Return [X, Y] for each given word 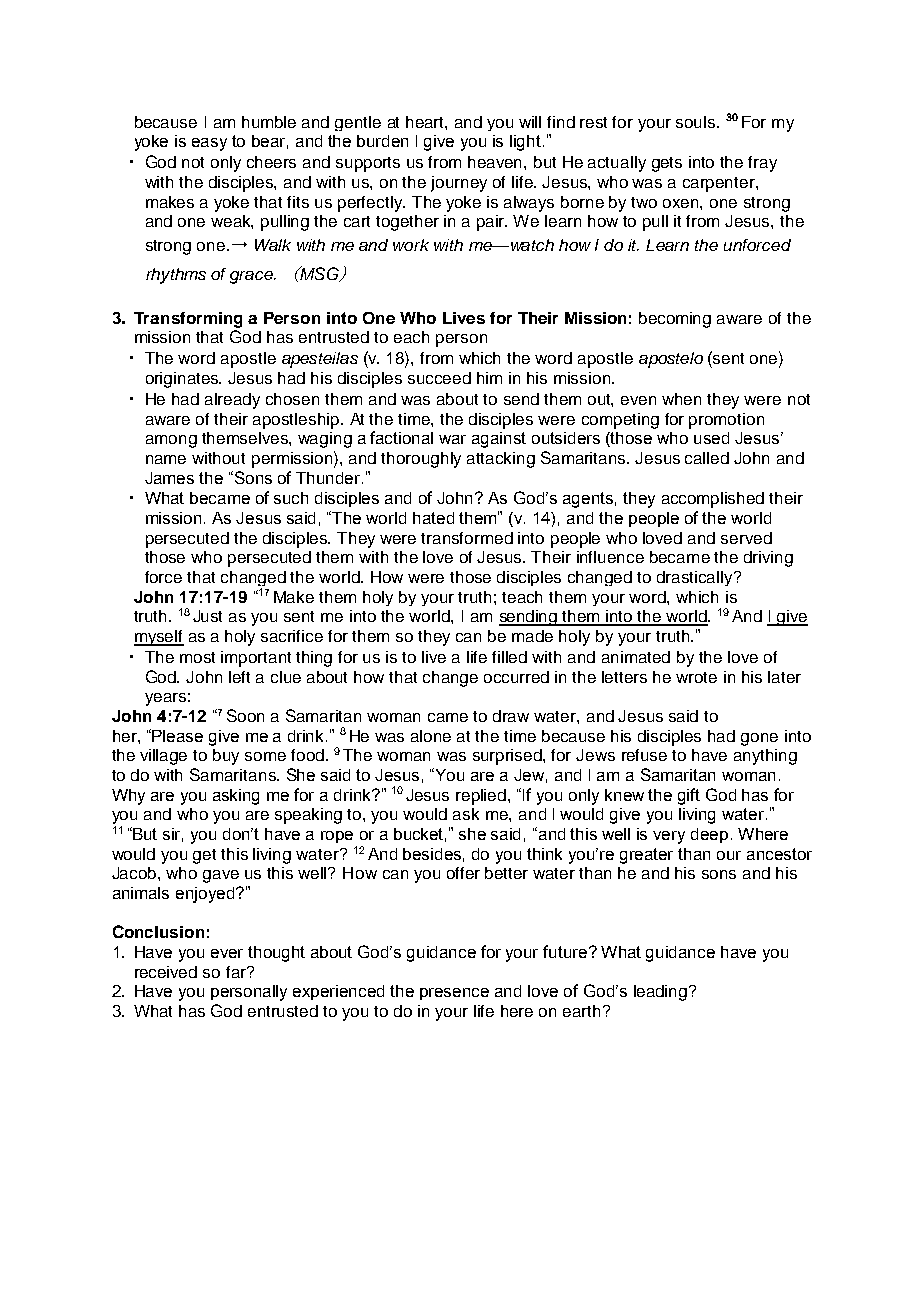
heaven [496, 162]
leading [660, 993]
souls [697, 122]
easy [209, 144]
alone [431, 736]
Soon [245, 715]
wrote [696, 677]
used [711, 438]
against [499, 440]
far [237, 972]
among [171, 441]
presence [454, 994]
